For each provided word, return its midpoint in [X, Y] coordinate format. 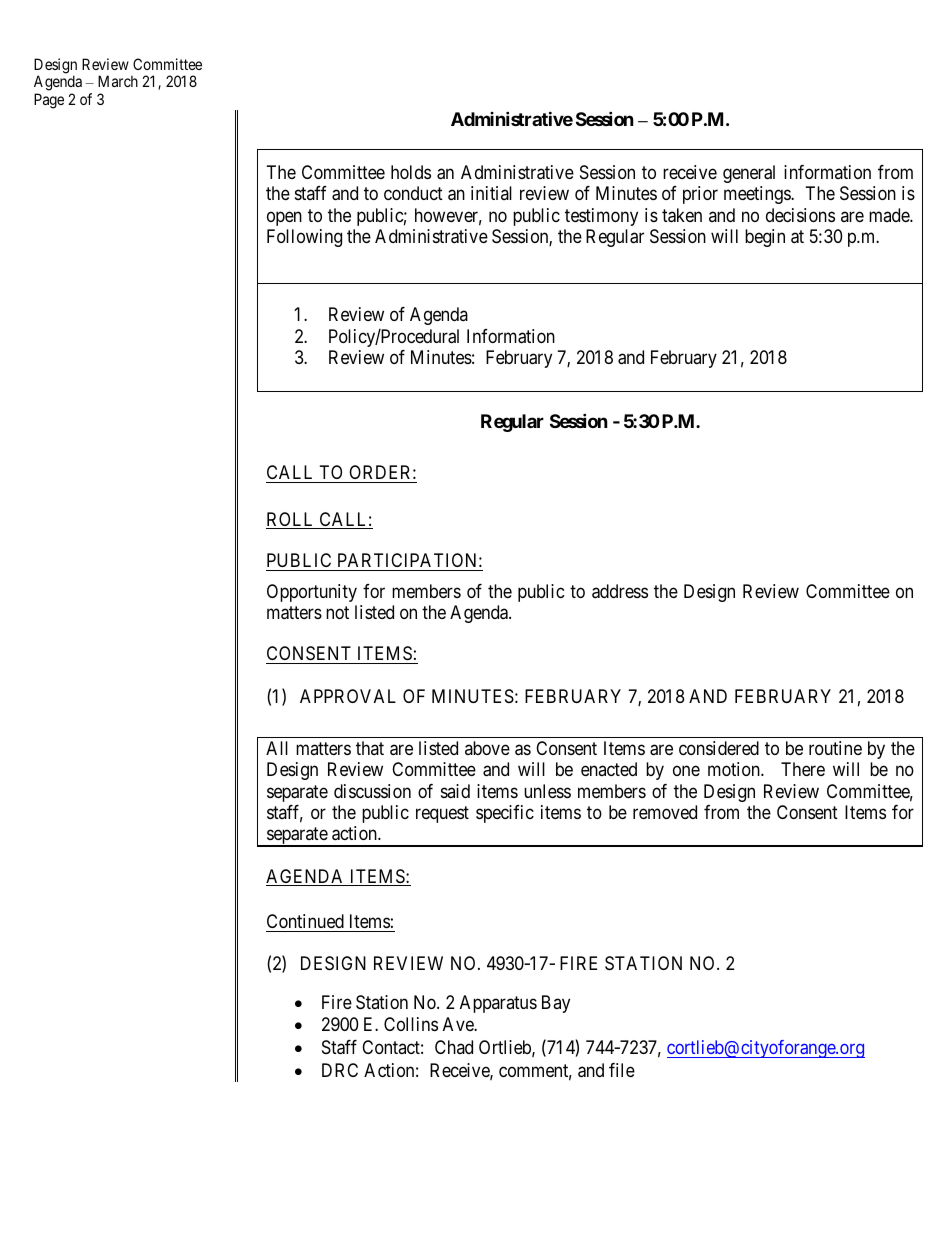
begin [765, 238]
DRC [340, 1070]
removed [665, 812]
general [749, 174]
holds [411, 172]
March [118, 81]
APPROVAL [348, 696]
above [487, 748]
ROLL [291, 520]
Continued [305, 921]
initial [491, 193]
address [620, 591]
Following [304, 238]
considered [719, 748]
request [442, 814]
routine [835, 748]
